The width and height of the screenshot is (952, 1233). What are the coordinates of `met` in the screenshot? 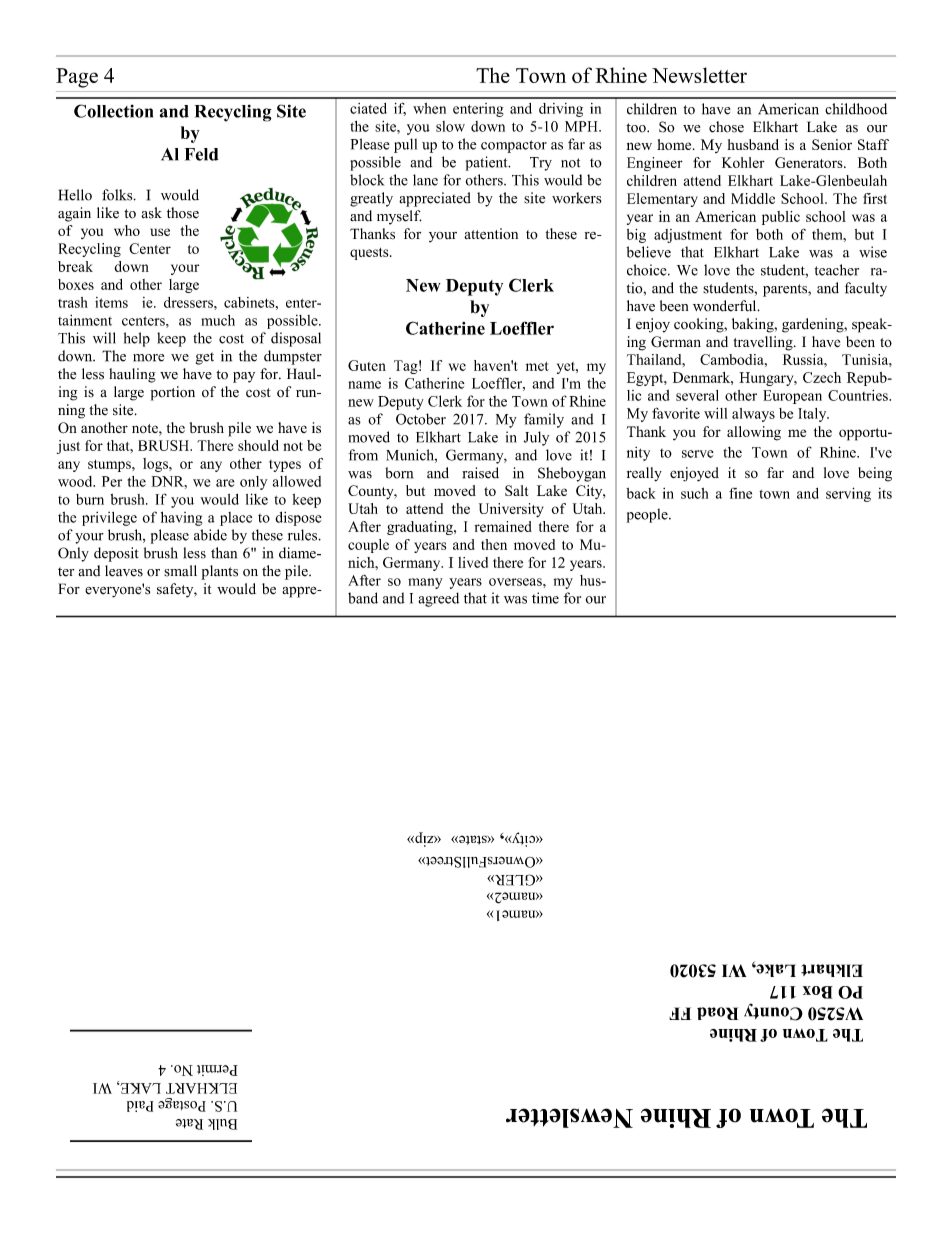 It's located at (537, 366).
